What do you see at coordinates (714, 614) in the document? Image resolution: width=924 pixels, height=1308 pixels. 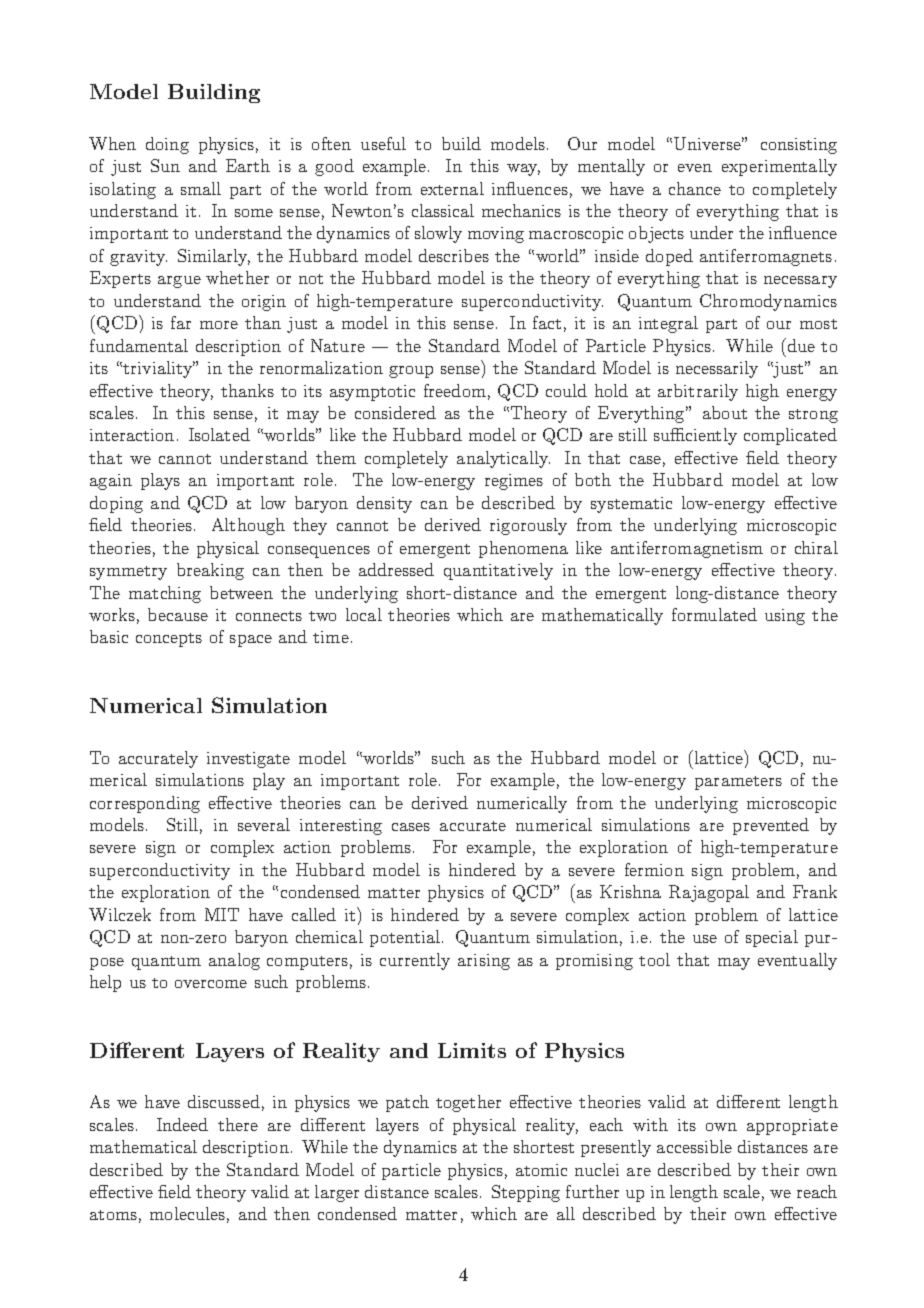 I see `formulated` at bounding box center [714, 614].
